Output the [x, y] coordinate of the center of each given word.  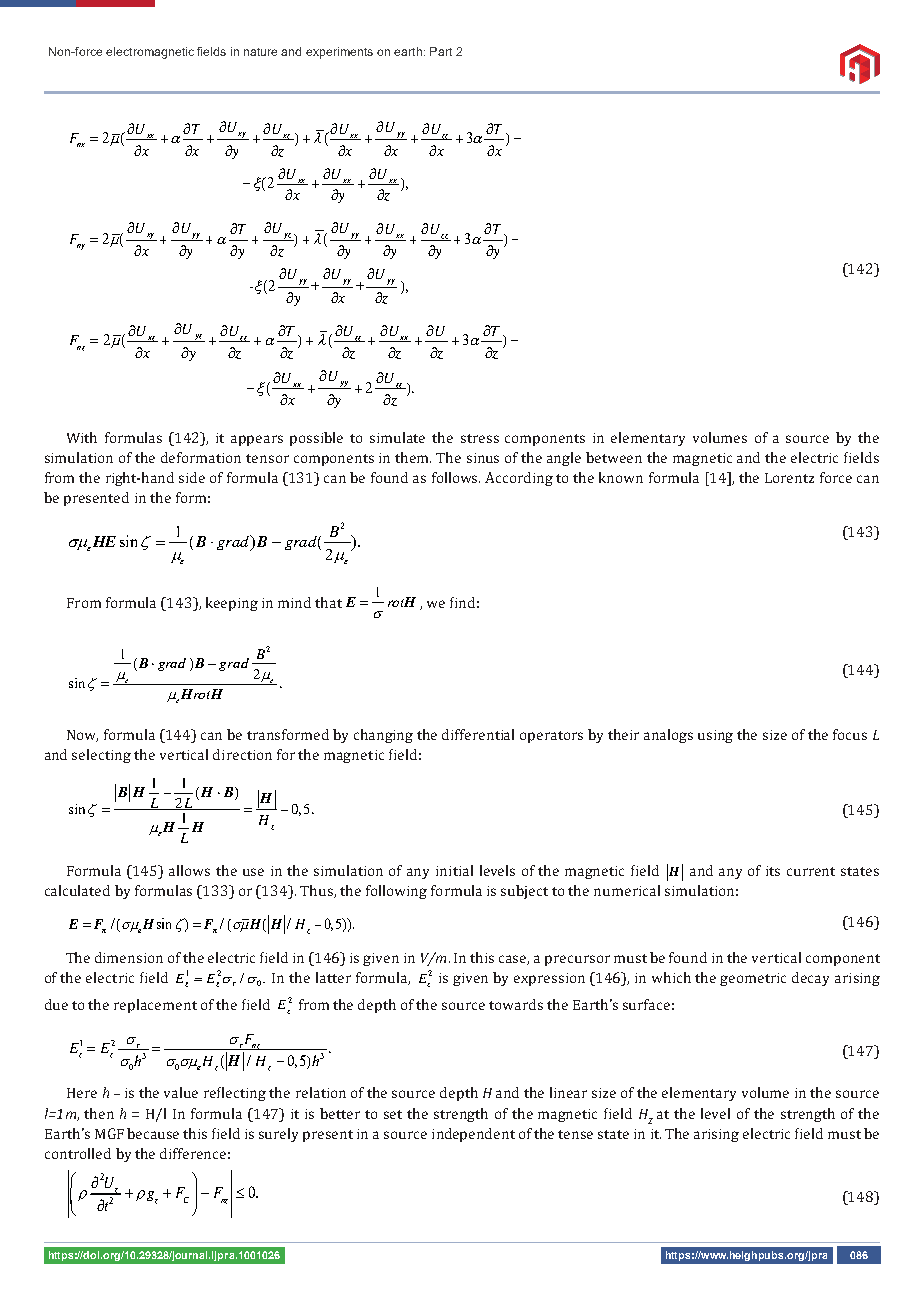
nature [260, 52]
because [153, 1133]
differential [478, 734]
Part [441, 51]
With [82, 437]
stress [480, 438]
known [621, 477]
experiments [339, 53]
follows [456, 477]
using [715, 736]
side [192, 477]
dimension [129, 957]
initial [454, 870]
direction [242, 754]
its [773, 871]
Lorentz [789, 478]
